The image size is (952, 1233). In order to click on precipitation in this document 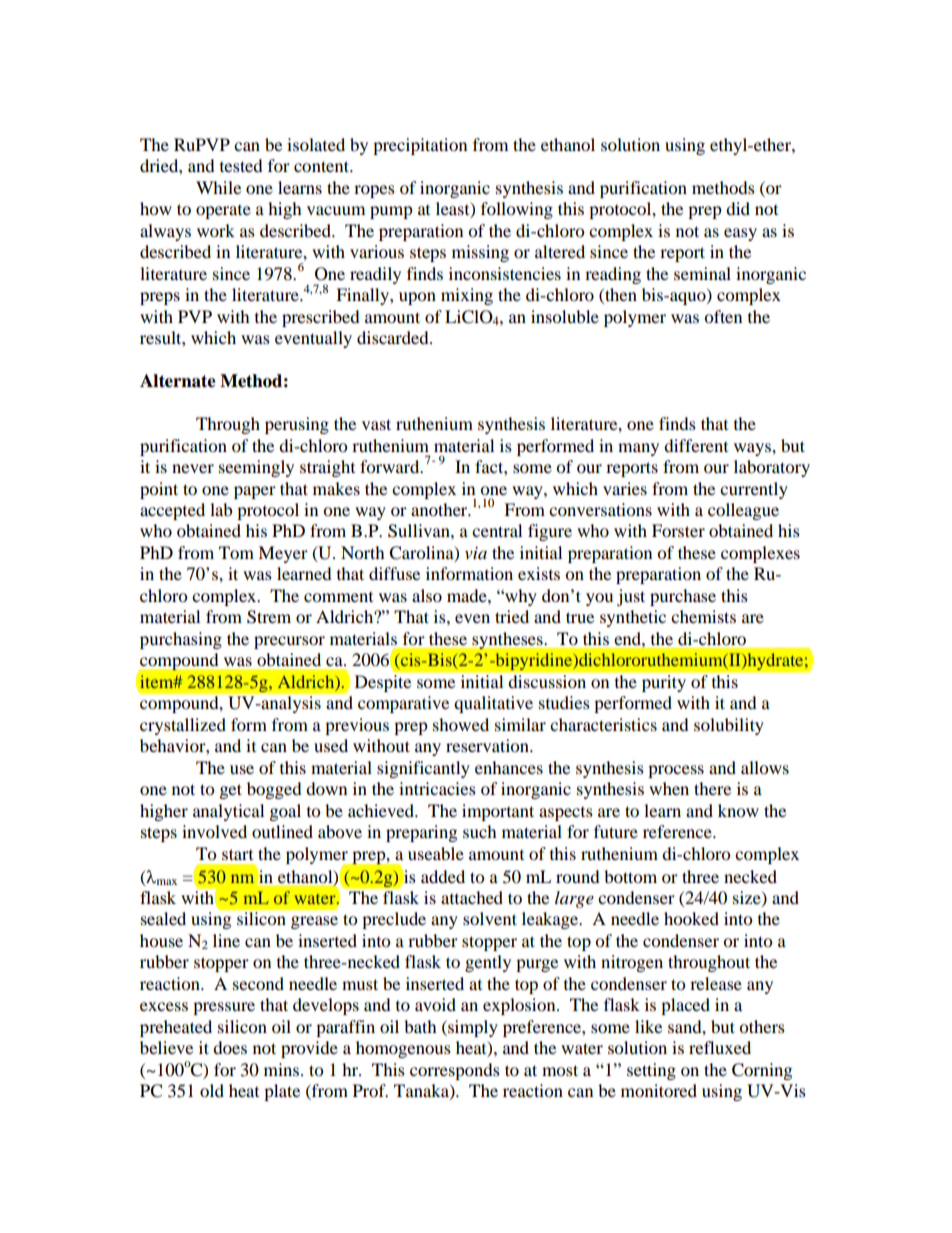, I will do `click(420, 146)`.
